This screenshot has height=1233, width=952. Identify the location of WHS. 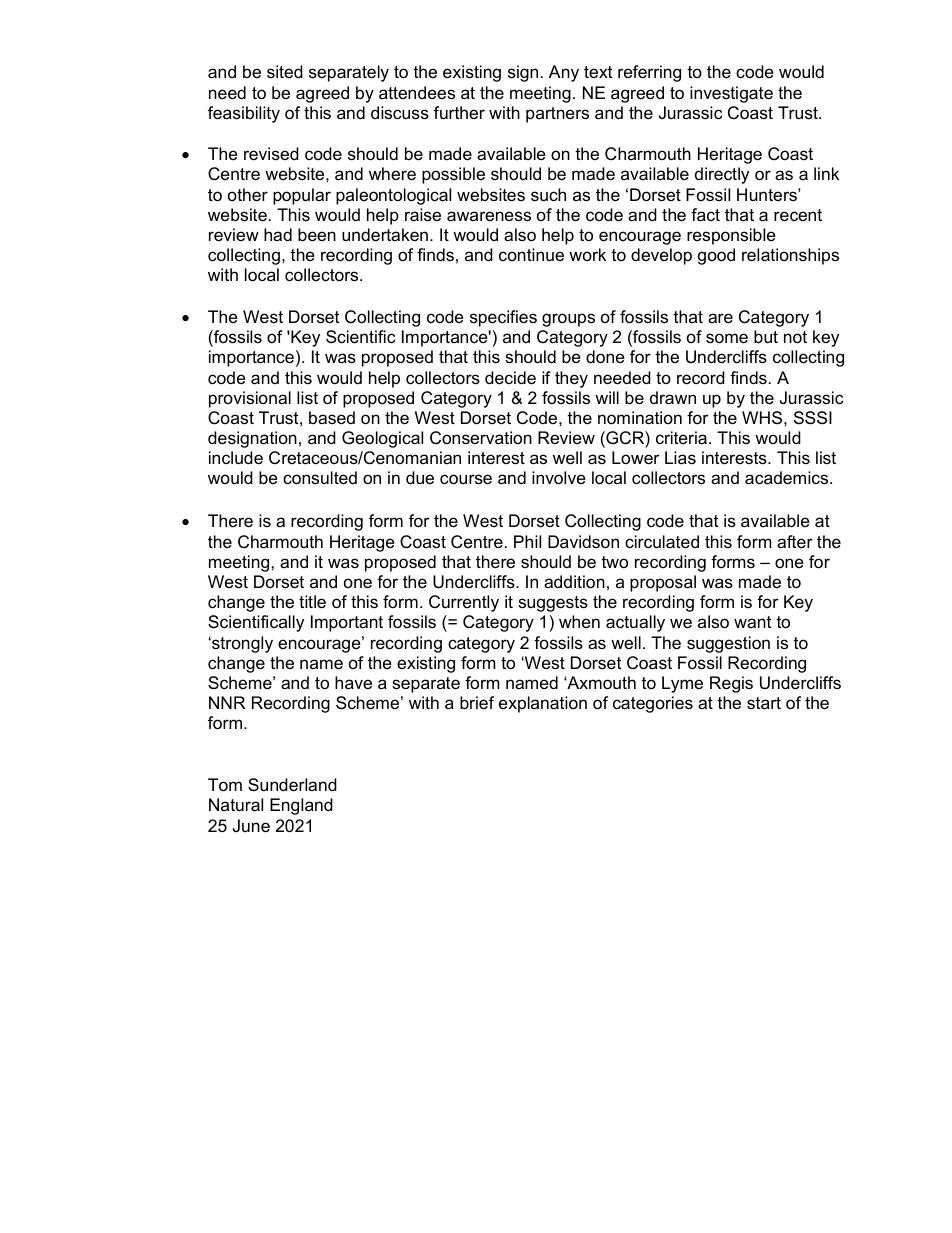
(763, 418).
